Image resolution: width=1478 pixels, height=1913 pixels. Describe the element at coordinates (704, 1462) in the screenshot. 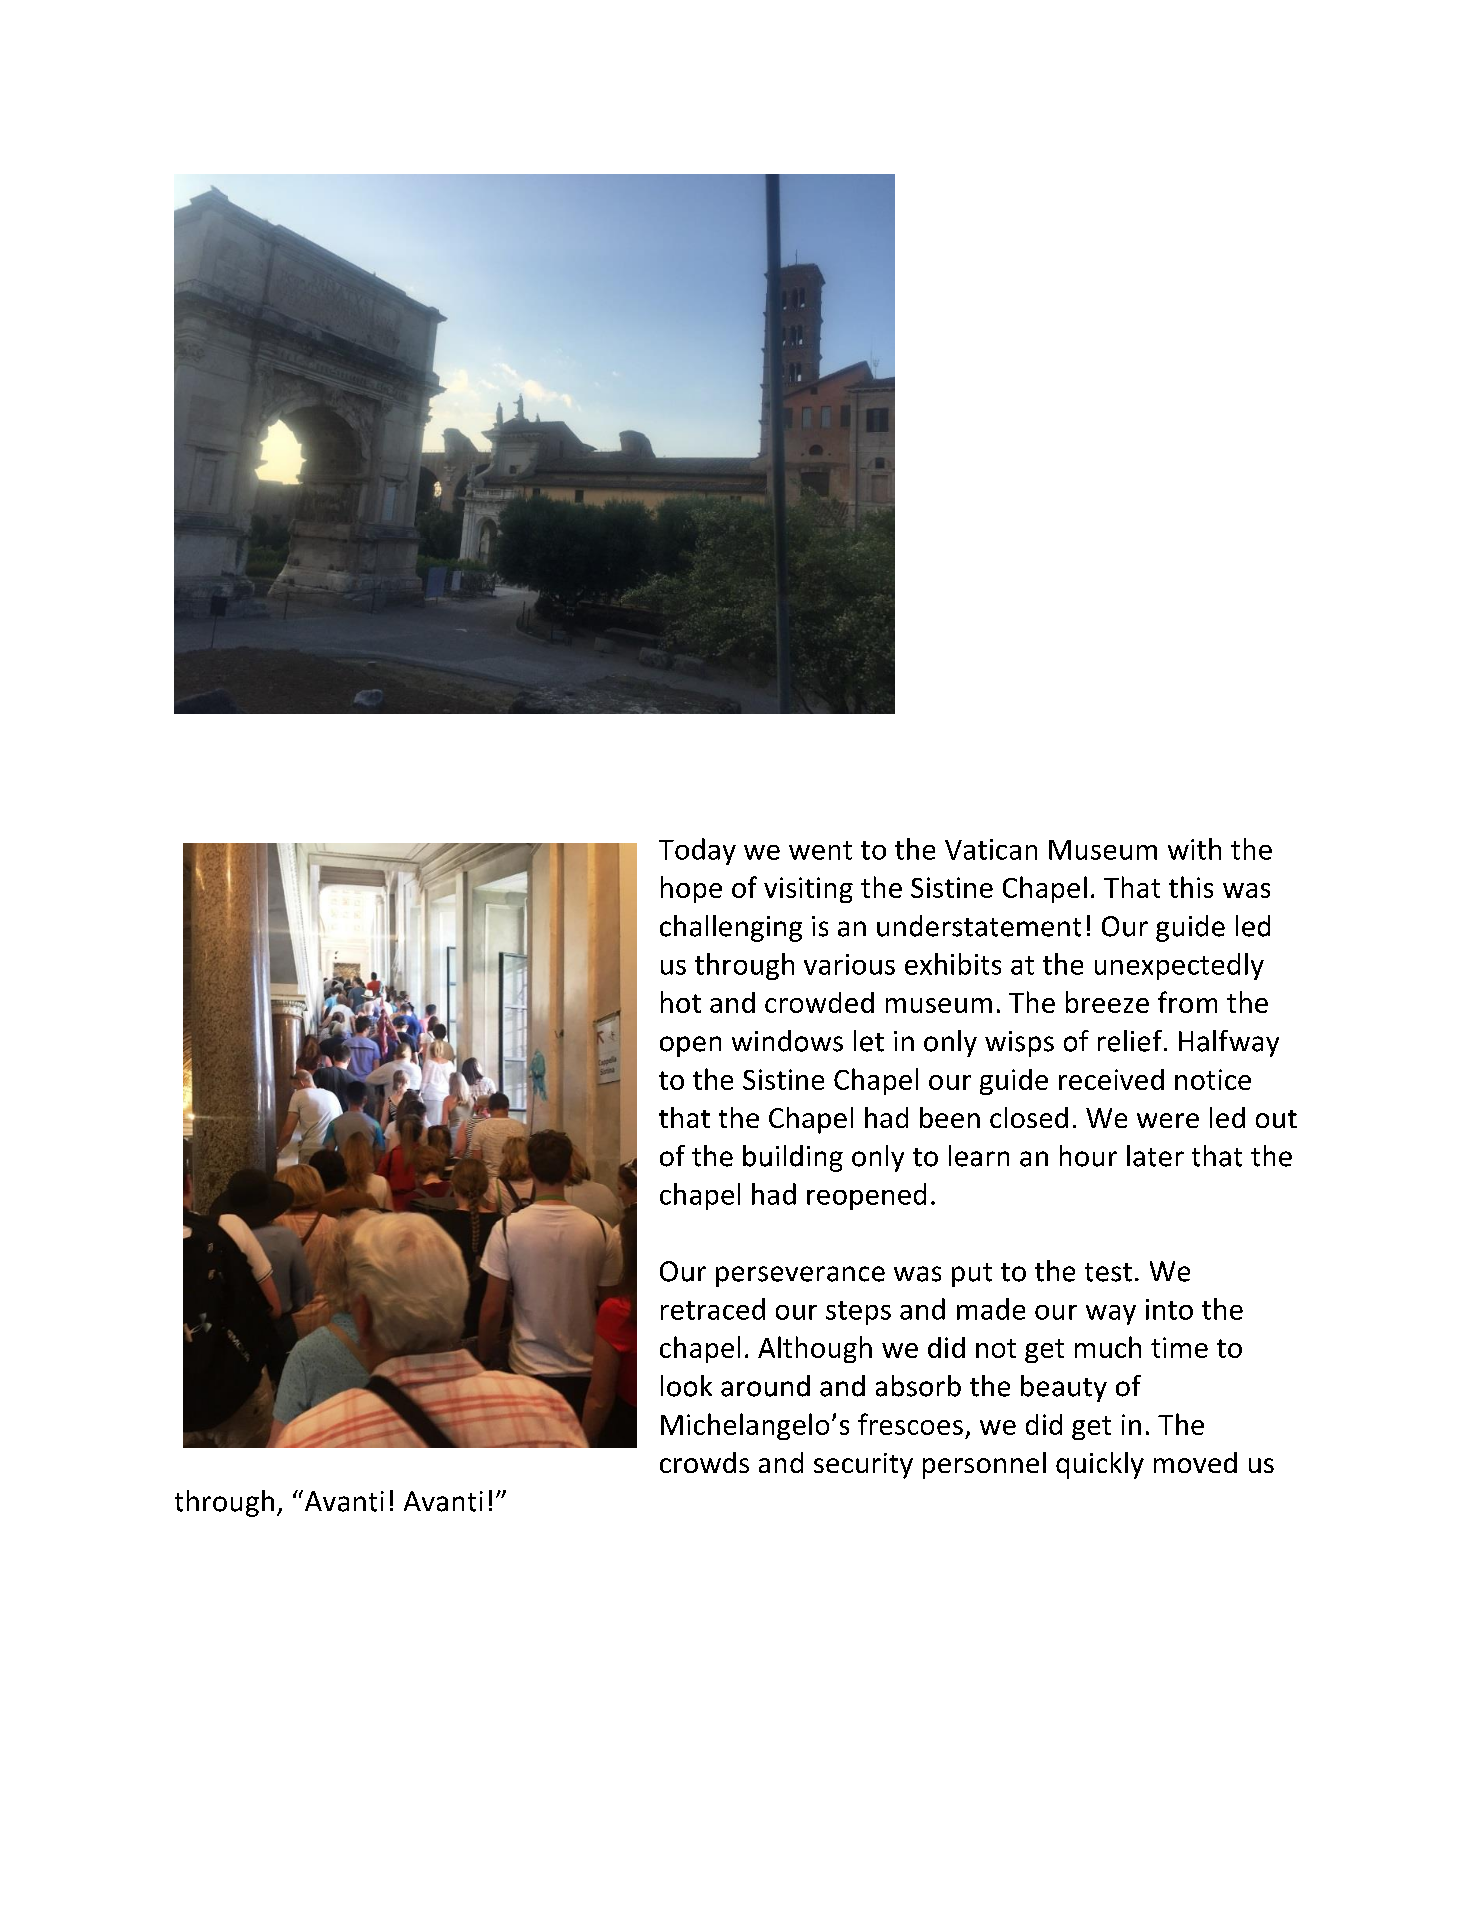

I see `crowds` at that location.
